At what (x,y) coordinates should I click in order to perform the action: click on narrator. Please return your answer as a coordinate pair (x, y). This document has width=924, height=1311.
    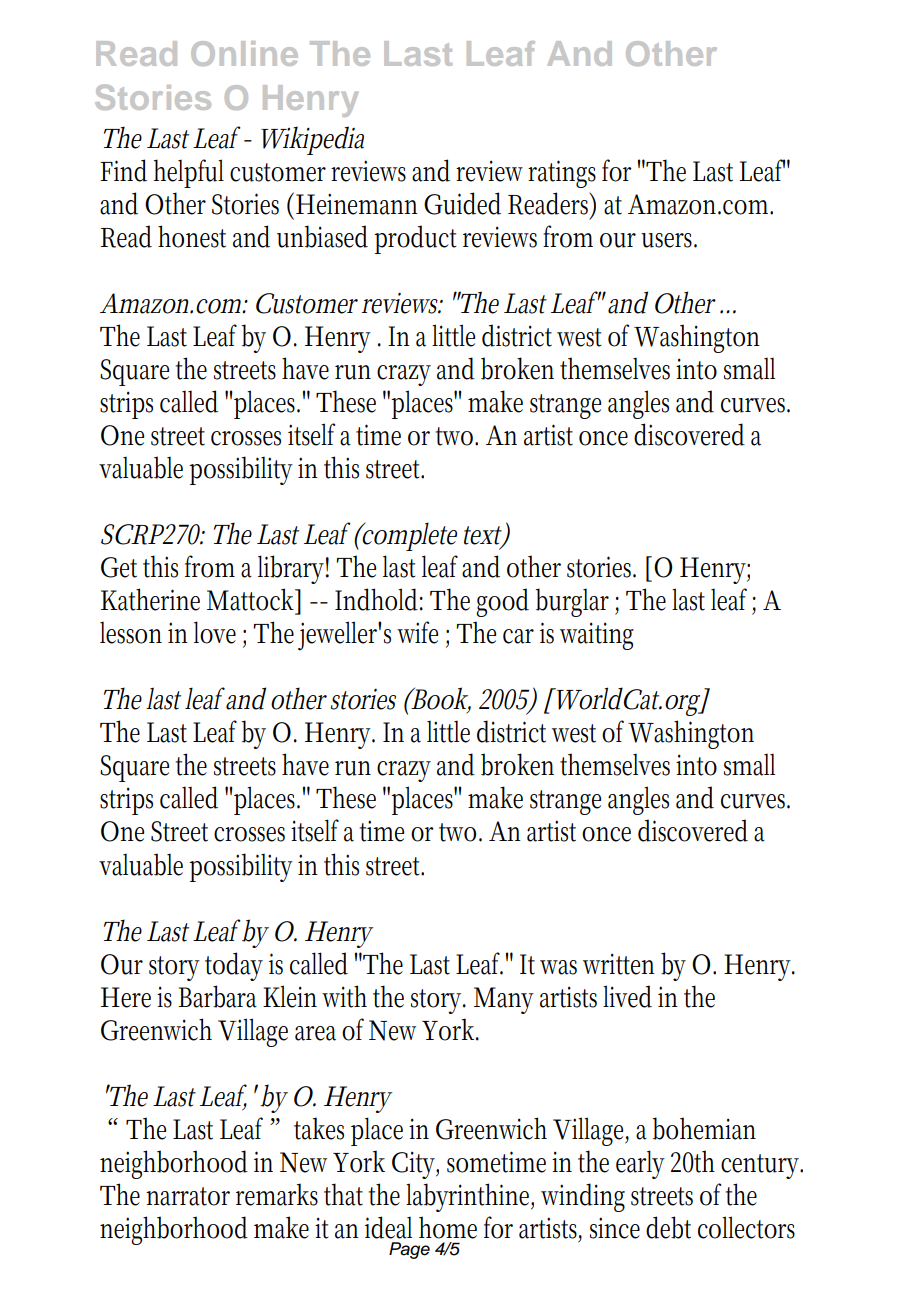
    Looking at the image, I should click on (188, 1196).
